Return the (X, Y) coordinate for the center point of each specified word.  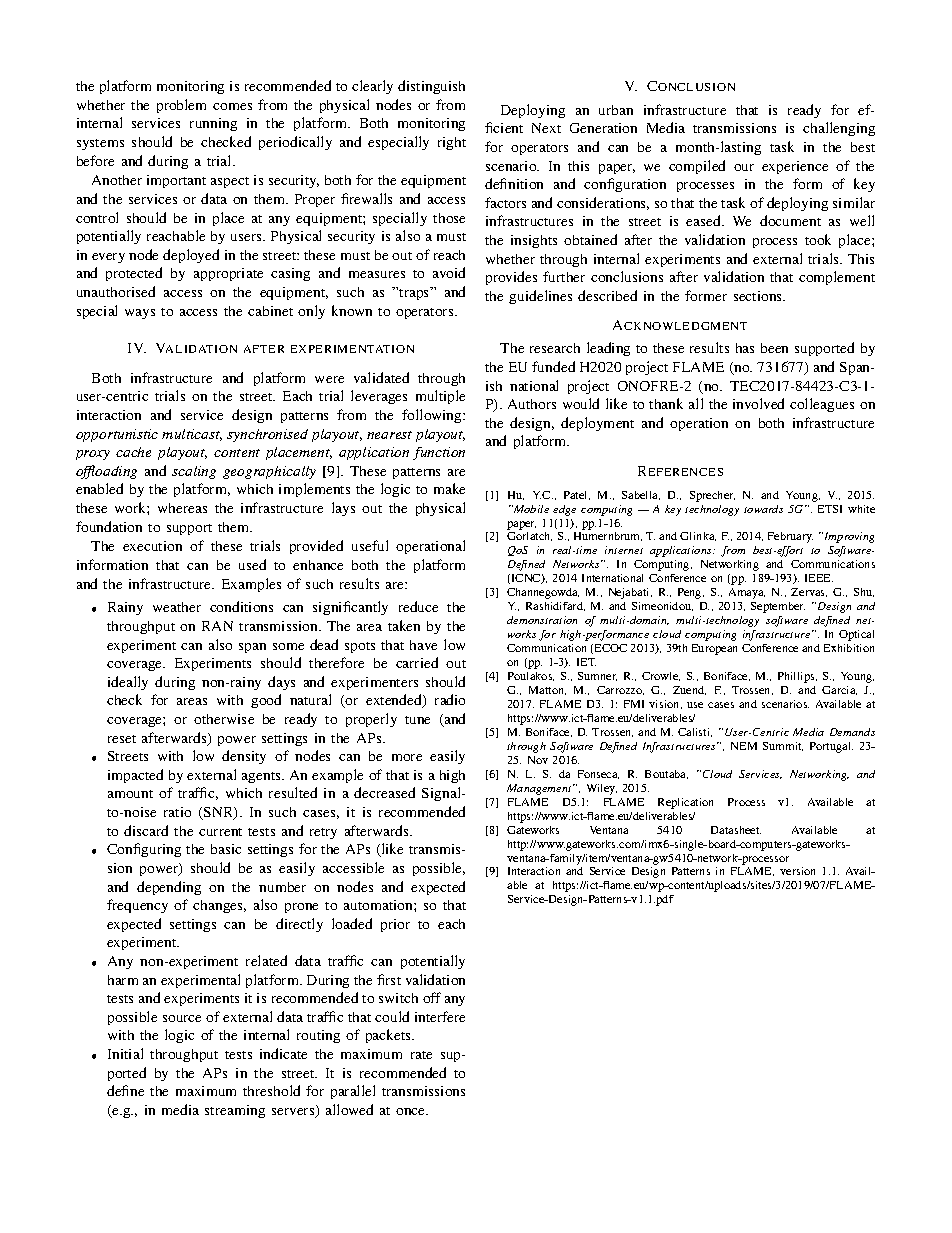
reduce (418, 606)
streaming (235, 1111)
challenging (839, 129)
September (778, 607)
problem (181, 106)
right (452, 143)
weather (177, 607)
